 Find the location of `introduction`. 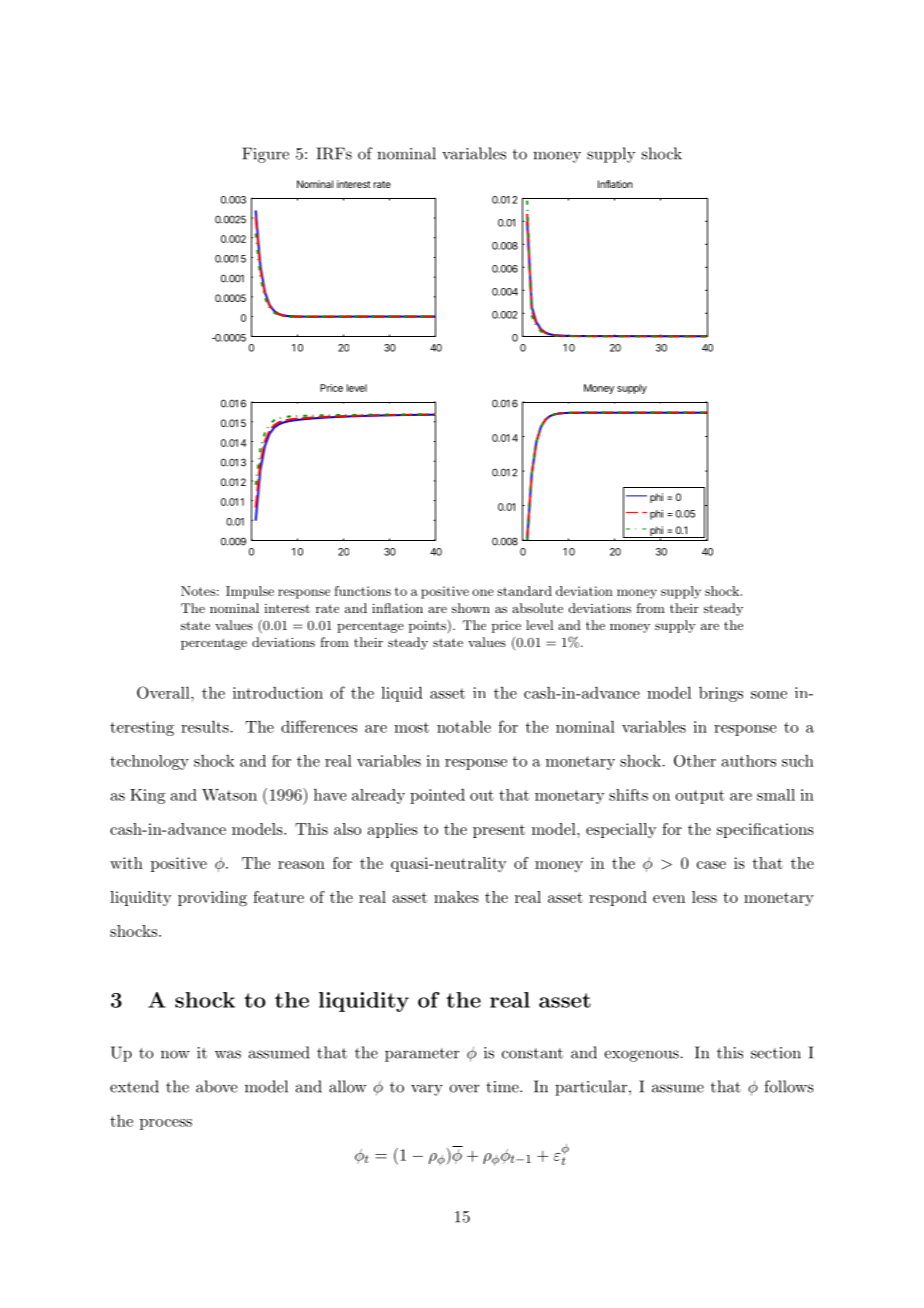

introduction is located at coordinates (278, 693).
